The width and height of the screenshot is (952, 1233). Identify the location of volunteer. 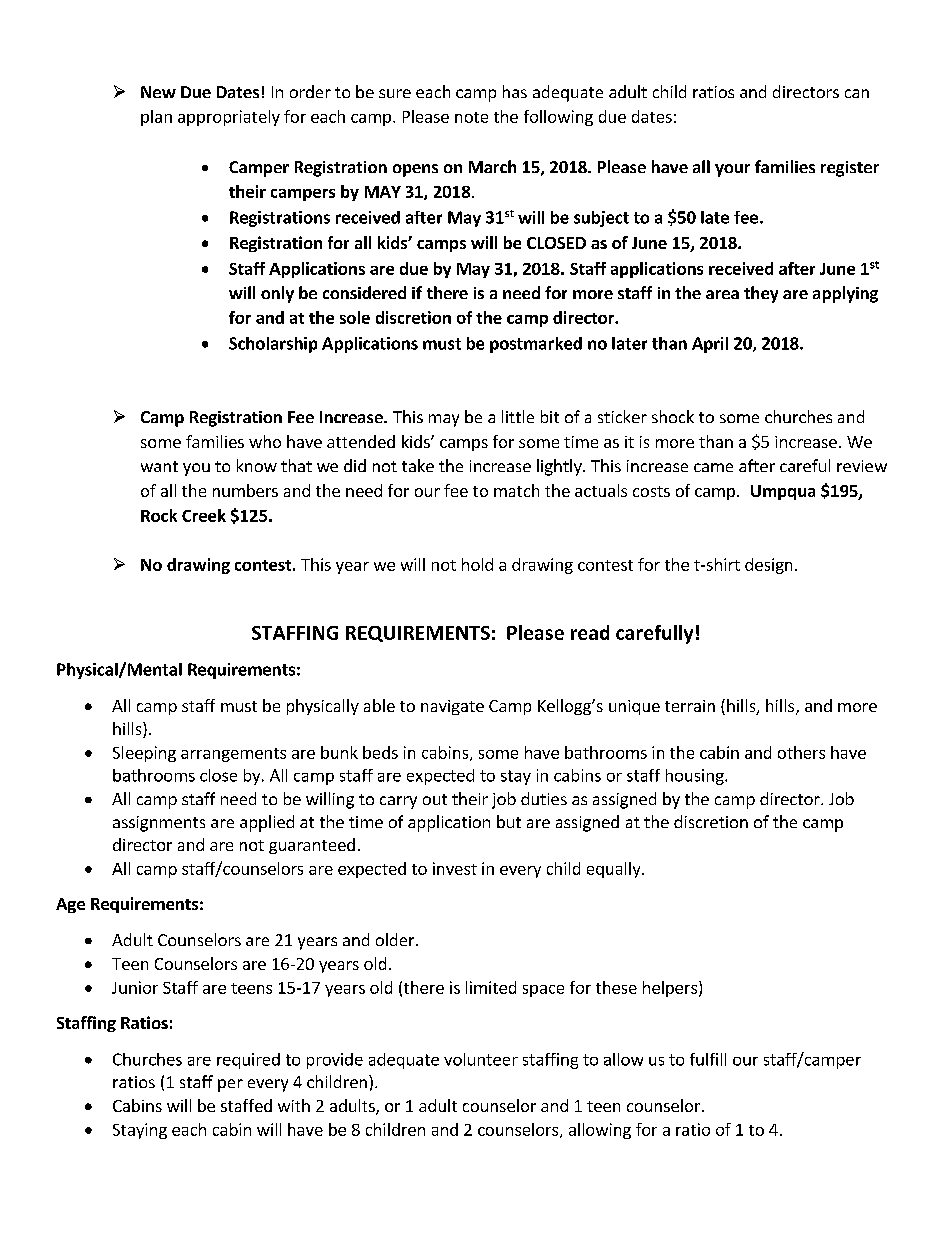
(481, 1059).
